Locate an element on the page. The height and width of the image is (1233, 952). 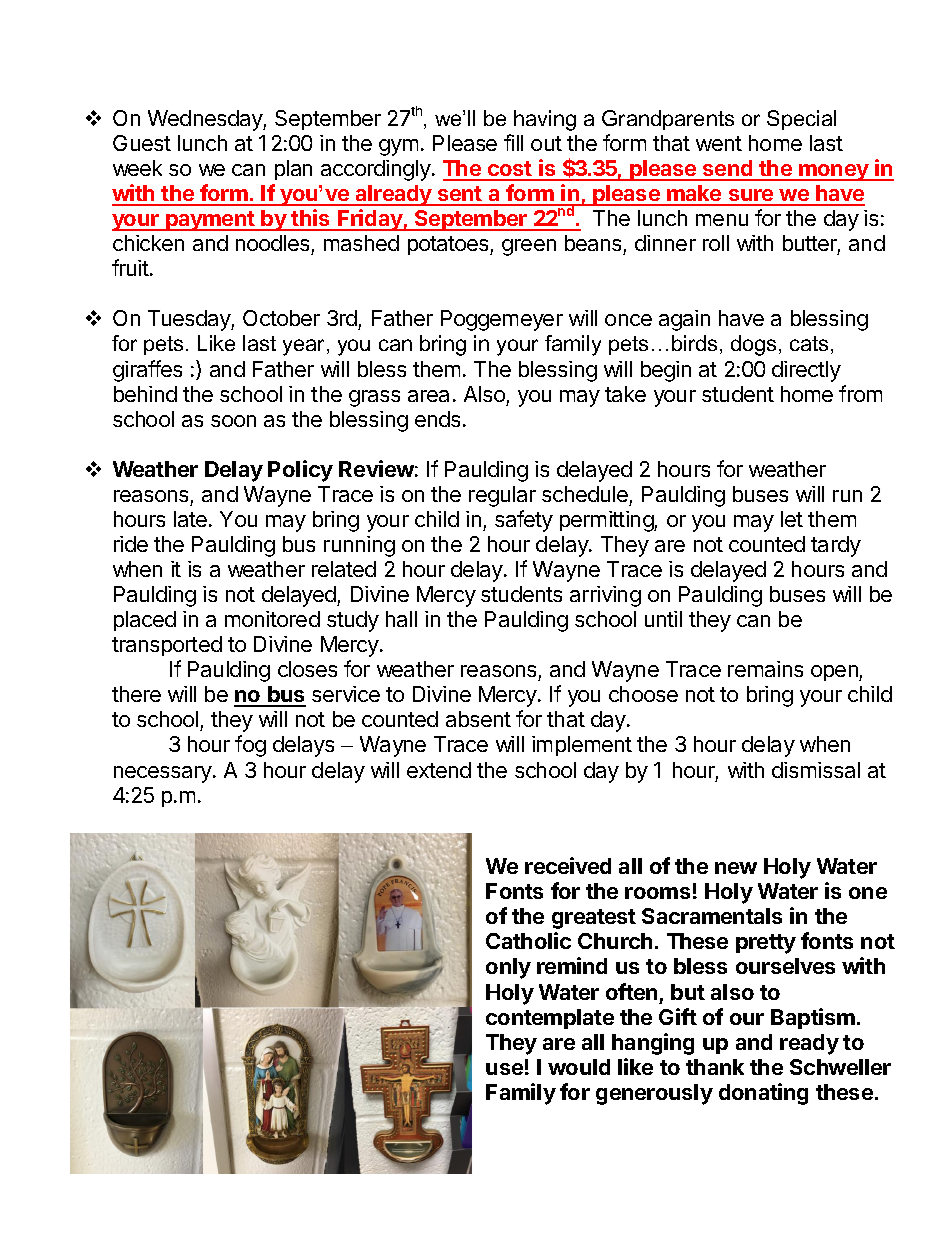
remains is located at coordinates (765, 669).
